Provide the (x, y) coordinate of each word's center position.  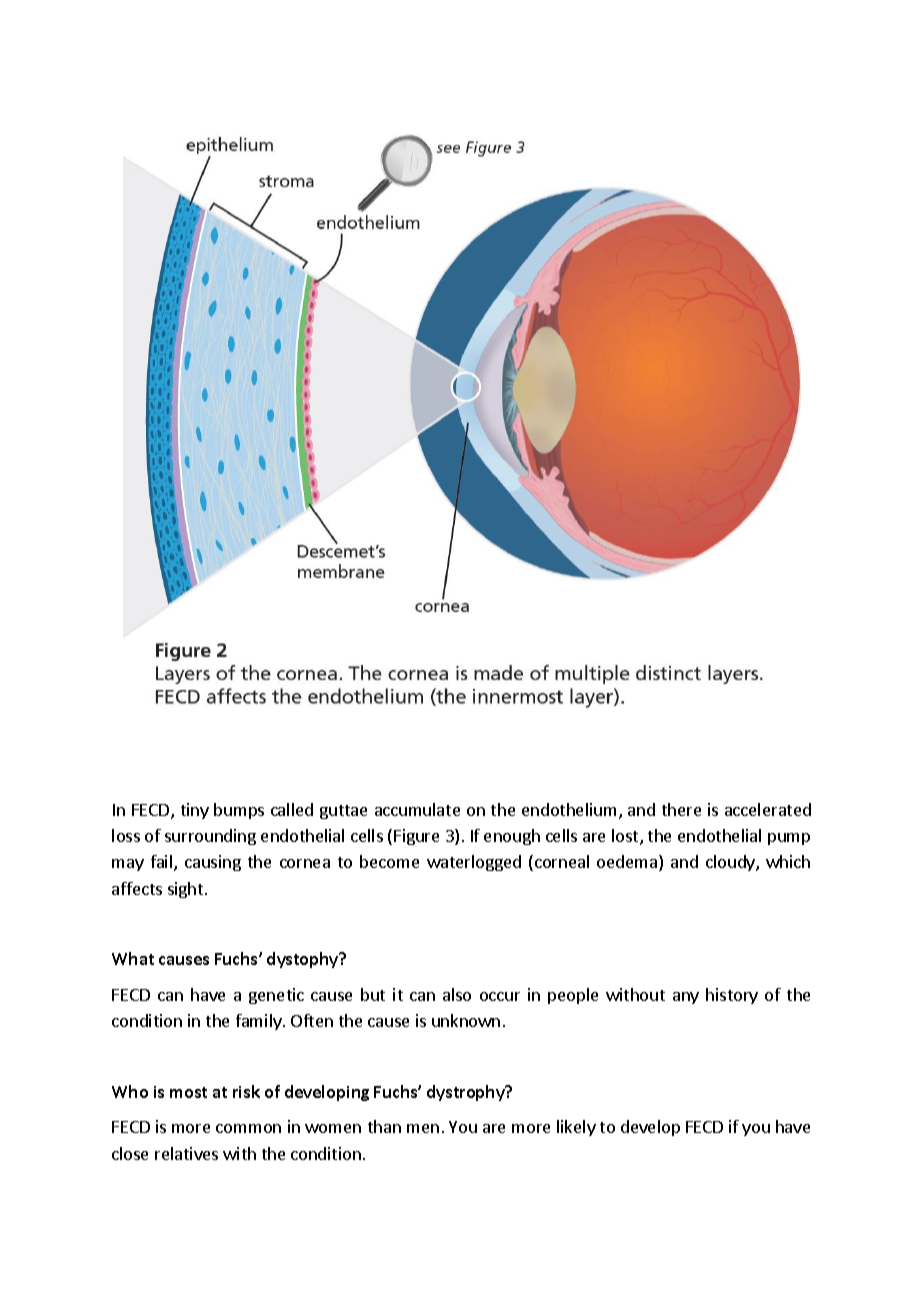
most (188, 1092)
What (133, 958)
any (686, 998)
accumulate (417, 809)
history (732, 996)
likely (576, 1128)
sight (187, 890)
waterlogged (474, 863)
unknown (466, 1020)
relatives (186, 1153)
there (681, 809)
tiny (195, 811)
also (457, 994)
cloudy (731, 863)
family (260, 1022)
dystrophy (467, 1093)
